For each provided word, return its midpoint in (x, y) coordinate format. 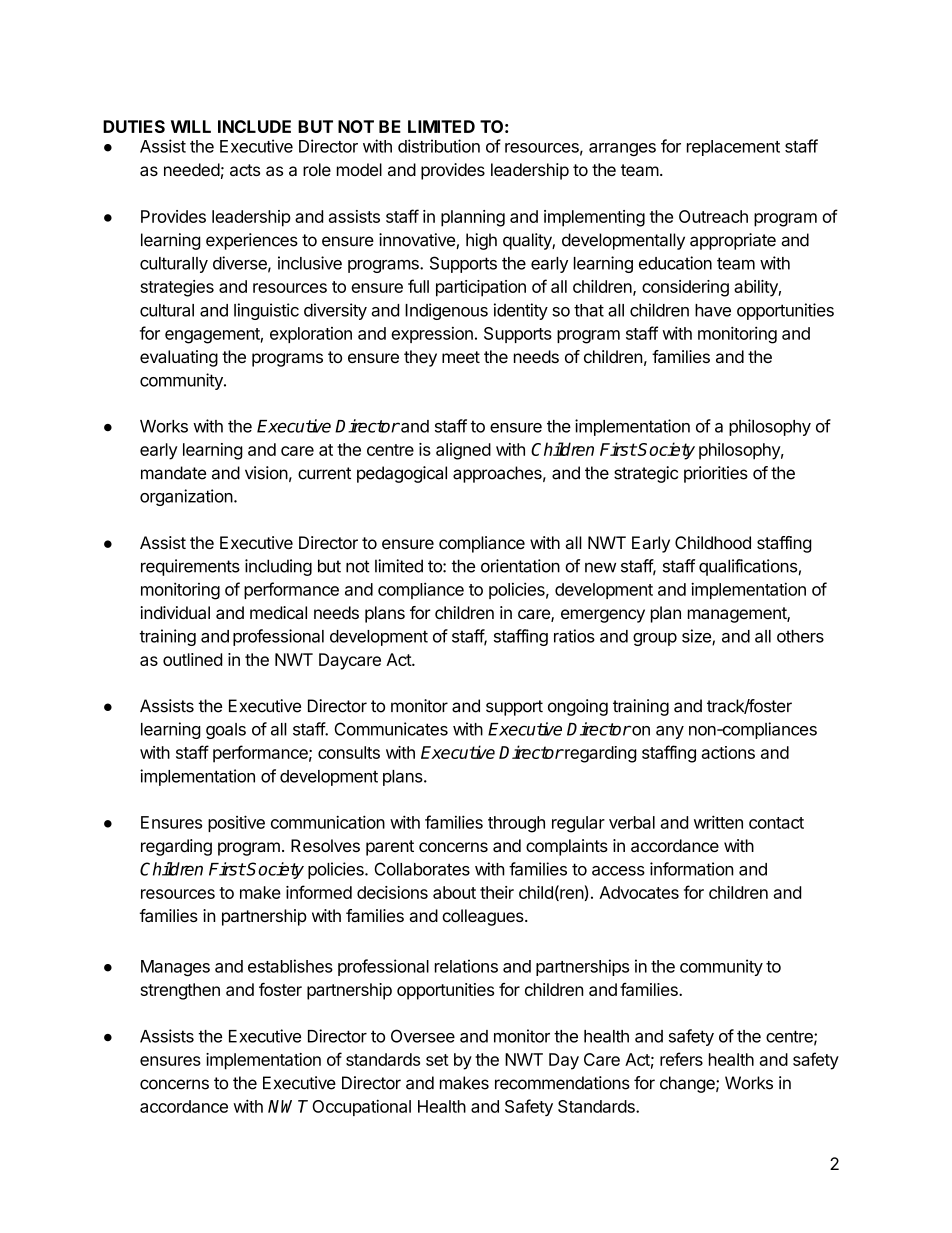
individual (175, 612)
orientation (520, 566)
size (697, 637)
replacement (733, 148)
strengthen (180, 991)
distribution (439, 146)
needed (192, 169)
